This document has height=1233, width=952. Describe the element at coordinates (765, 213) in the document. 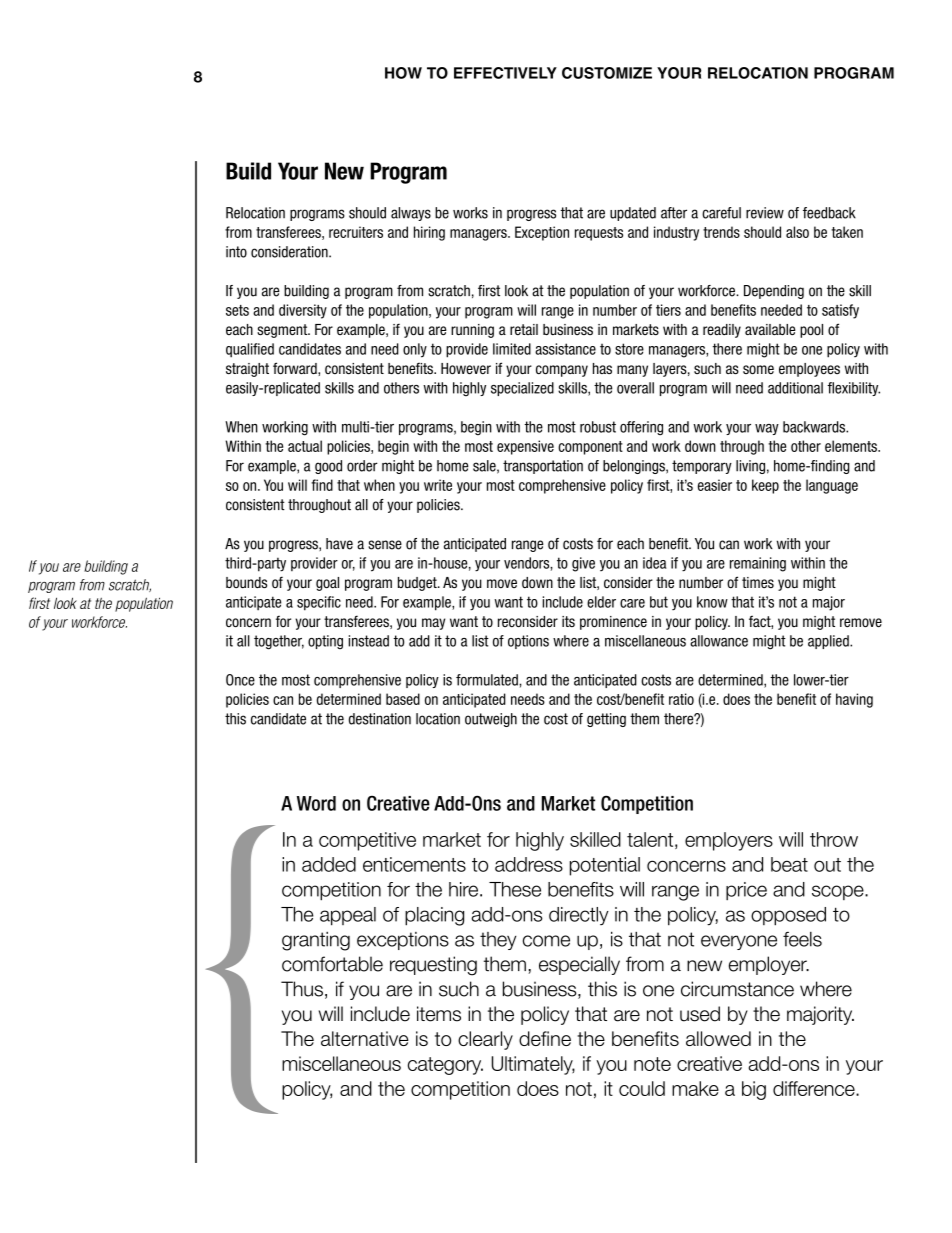

I see `review` at that location.
